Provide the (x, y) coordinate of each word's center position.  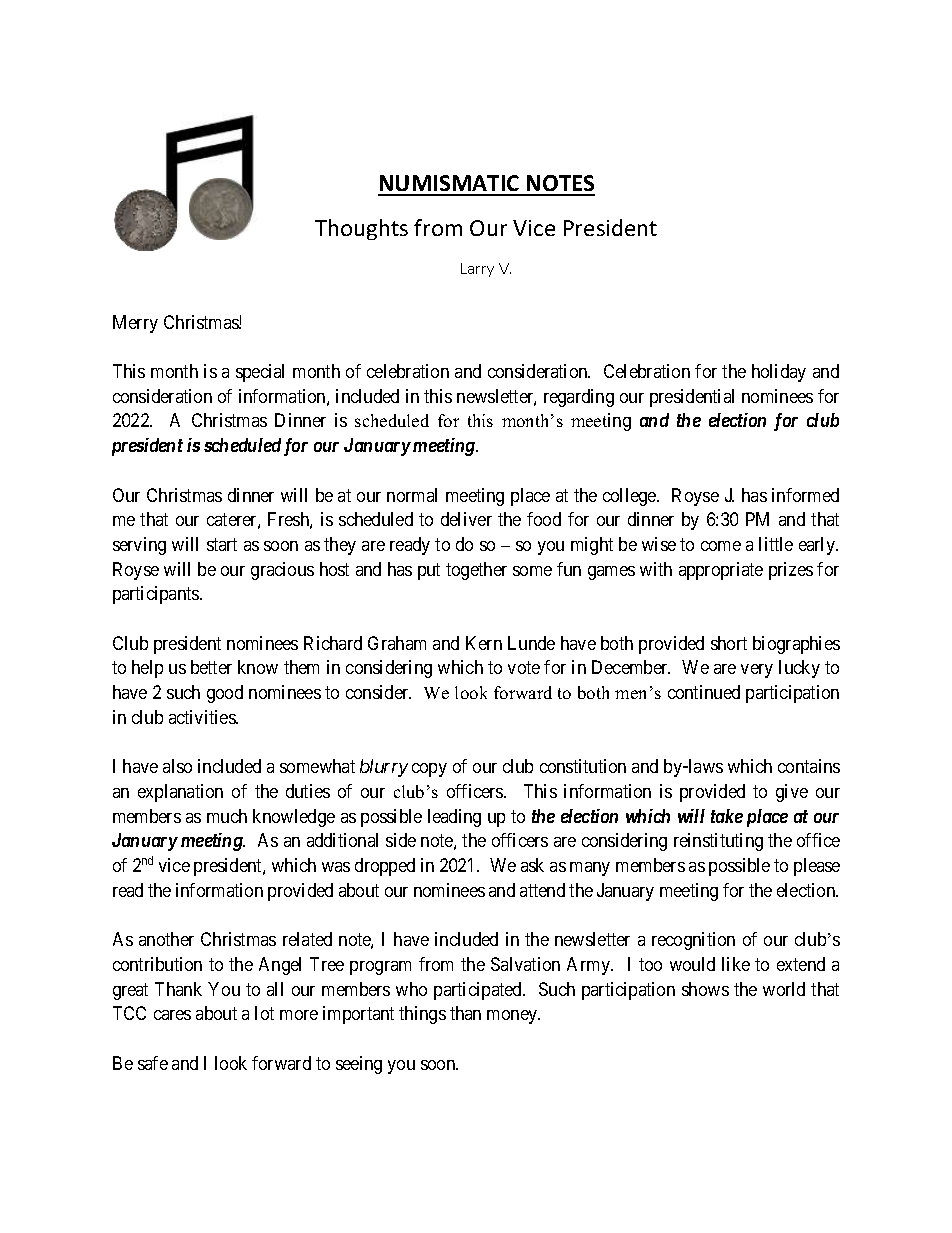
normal (412, 495)
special (260, 373)
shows (705, 989)
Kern (484, 643)
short (729, 643)
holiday (779, 373)
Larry (477, 270)
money (513, 1017)
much (227, 816)
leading (454, 818)
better (211, 667)
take (727, 816)
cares (172, 1015)
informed (805, 495)
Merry (135, 324)
